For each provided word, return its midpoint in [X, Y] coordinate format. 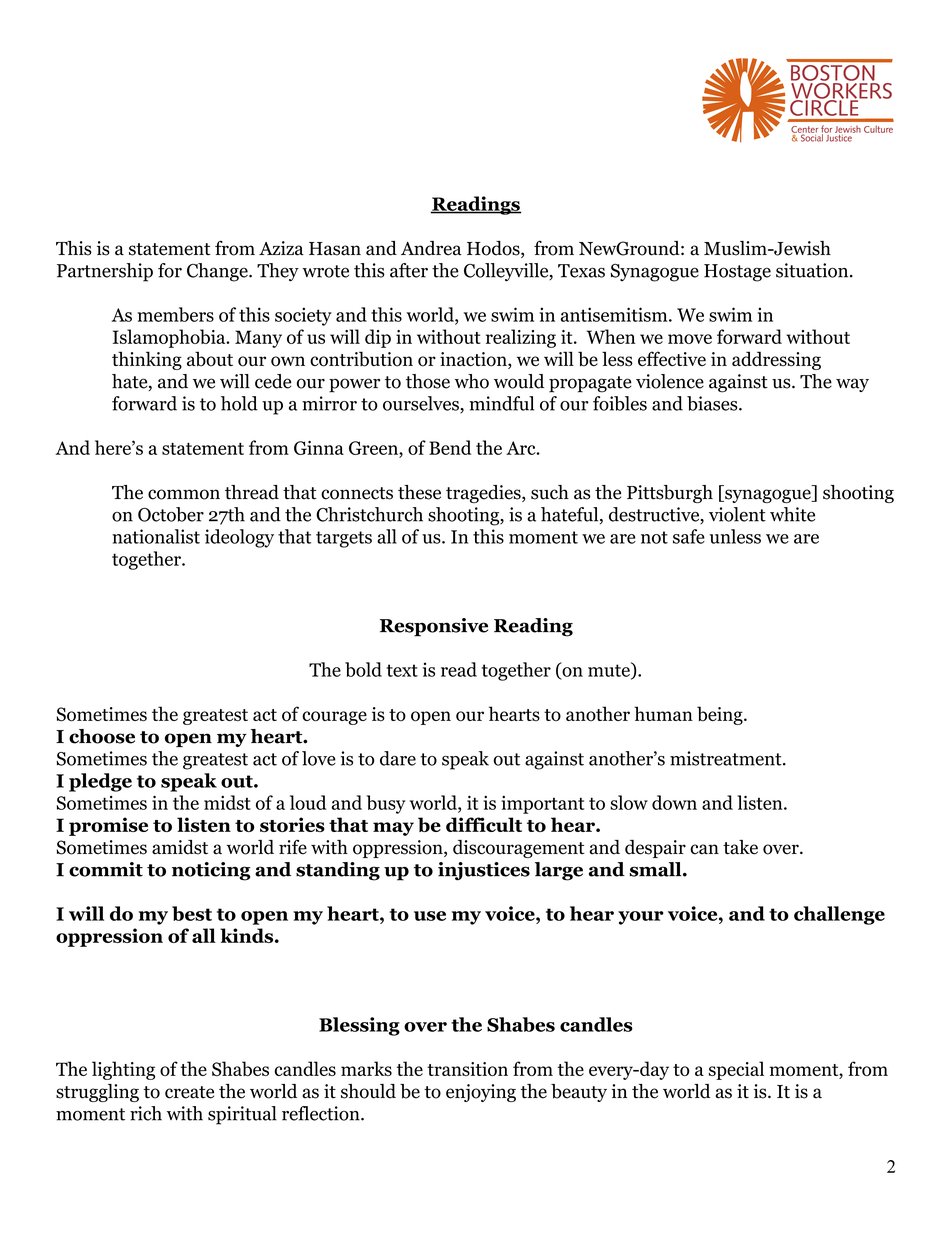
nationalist [156, 536]
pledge [100, 782]
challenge [839, 915]
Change [218, 272]
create [189, 1092]
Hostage [737, 273]
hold [239, 403]
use [430, 916]
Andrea [431, 248]
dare [398, 758]
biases [713, 403]
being [721, 715]
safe [689, 536]
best [192, 913]
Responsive [434, 627]
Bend [450, 447]
